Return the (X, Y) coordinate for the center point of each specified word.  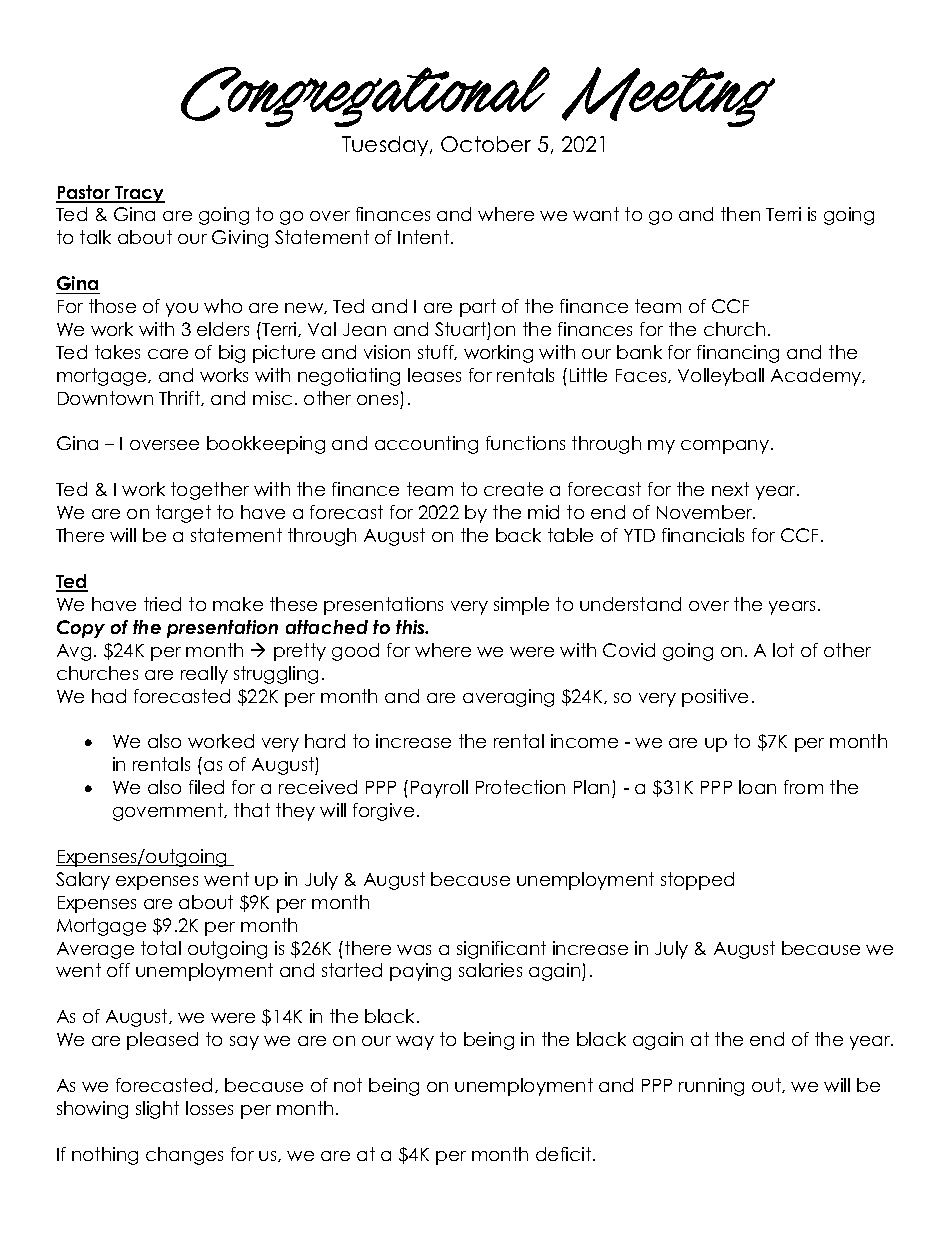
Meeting (668, 97)
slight (157, 1110)
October (486, 144)
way (415, 1043)
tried (162, 604)
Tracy (139, 194)
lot (783, 650)
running (711, 1087)
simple (521, 606)
